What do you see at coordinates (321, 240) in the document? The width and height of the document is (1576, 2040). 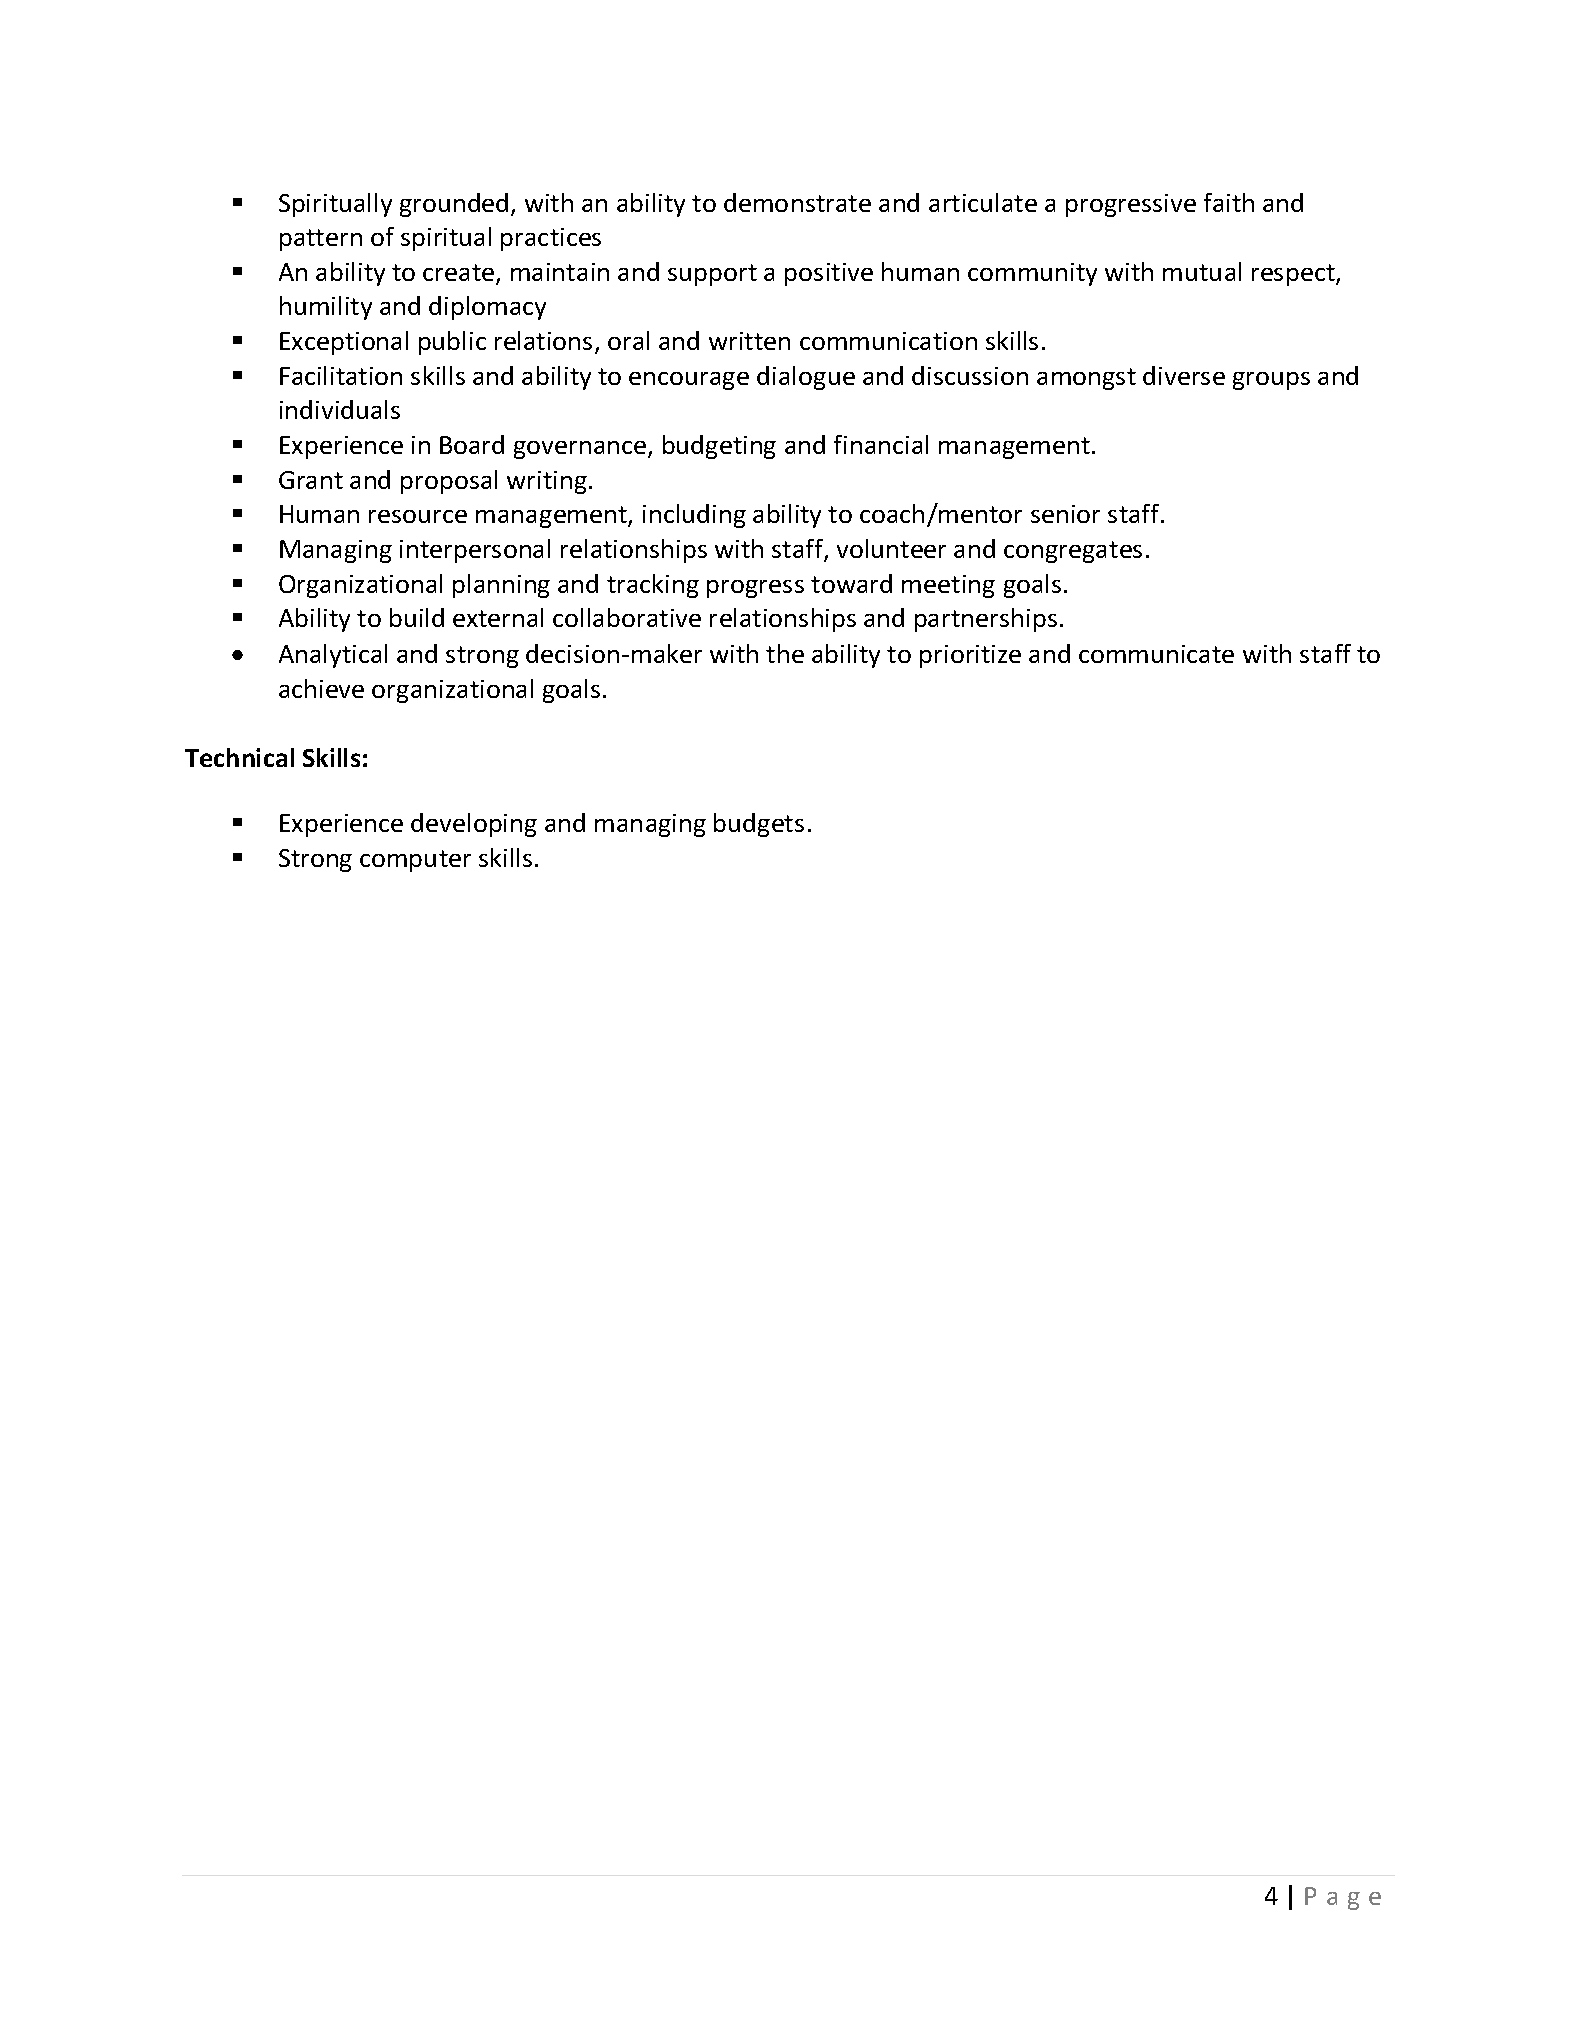 I see `pattern` at bounding box center [321, 240].
